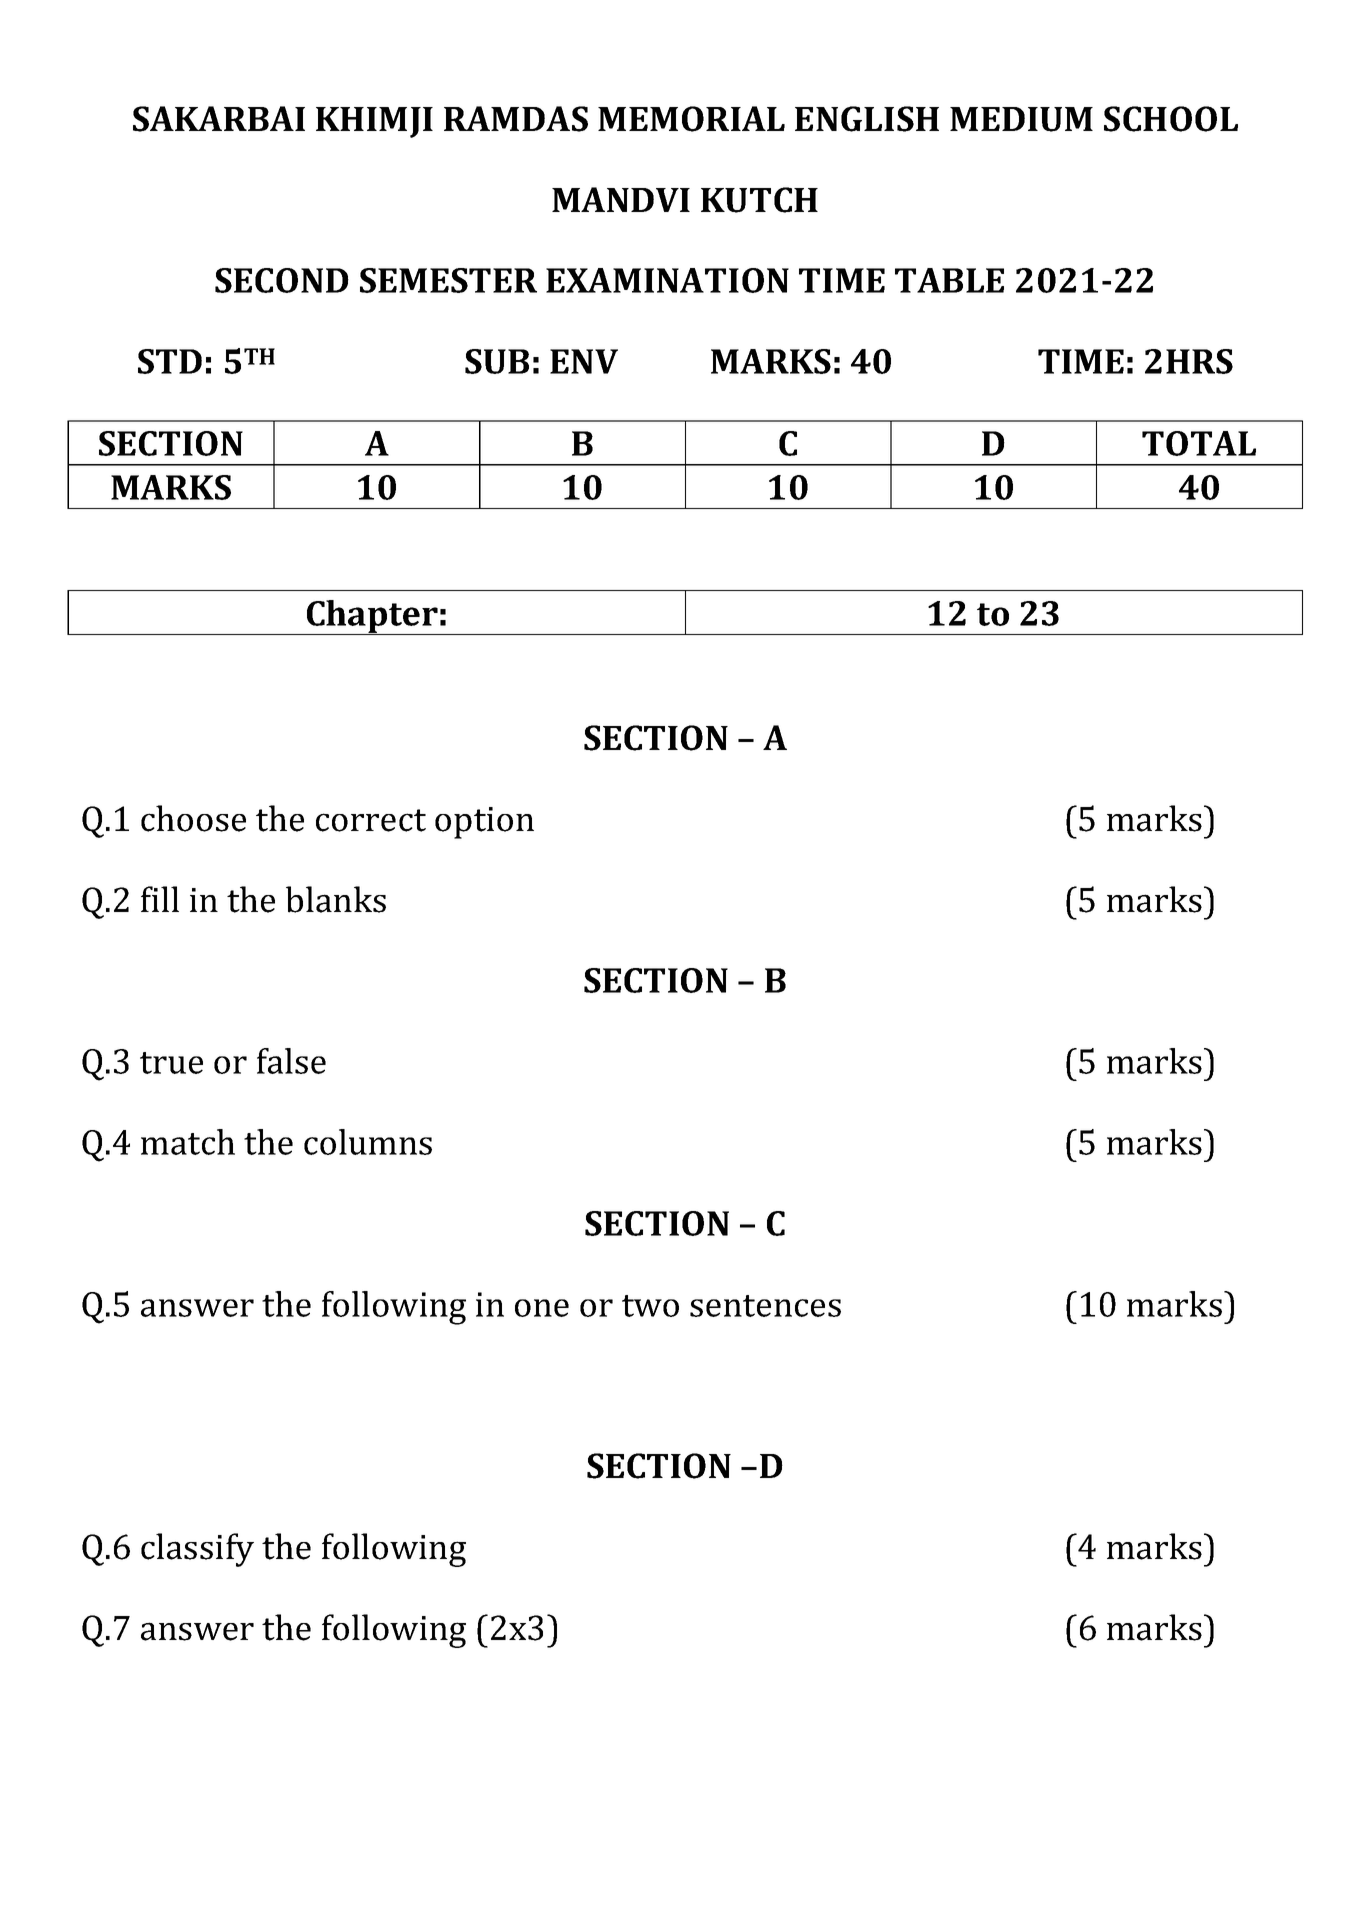 The image size is (1354, 1915). I want to click on SECOND, so click(282, 280).
